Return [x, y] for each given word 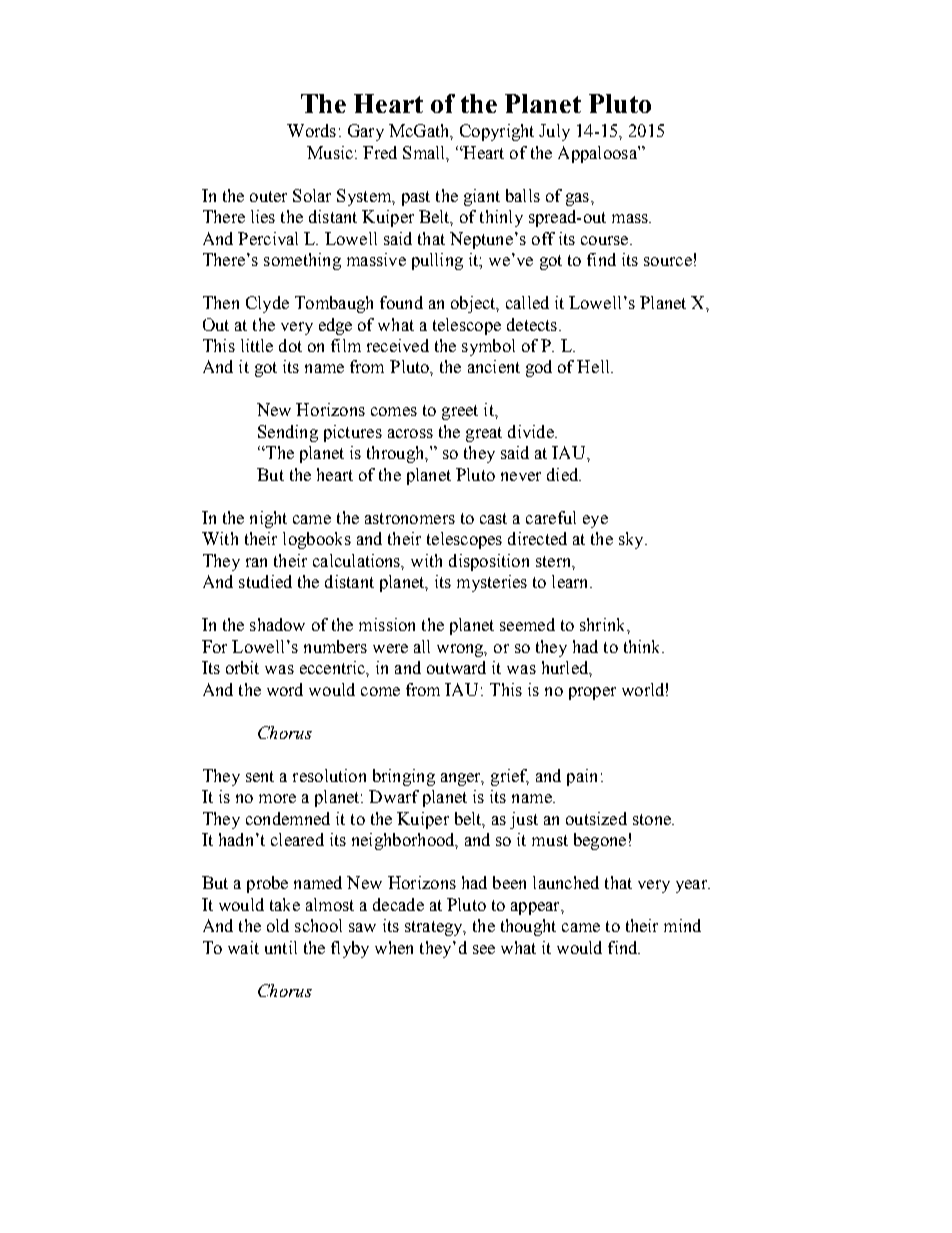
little [257, 345]
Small [425, 153]
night [268, 519]
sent [260, 776]
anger [462, 779]
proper [592, 693]
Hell [594, 366]
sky [632, 540]
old [278, 925]
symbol [488, 347]
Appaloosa [598, 154]
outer [268, 196]
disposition [489, 562]
